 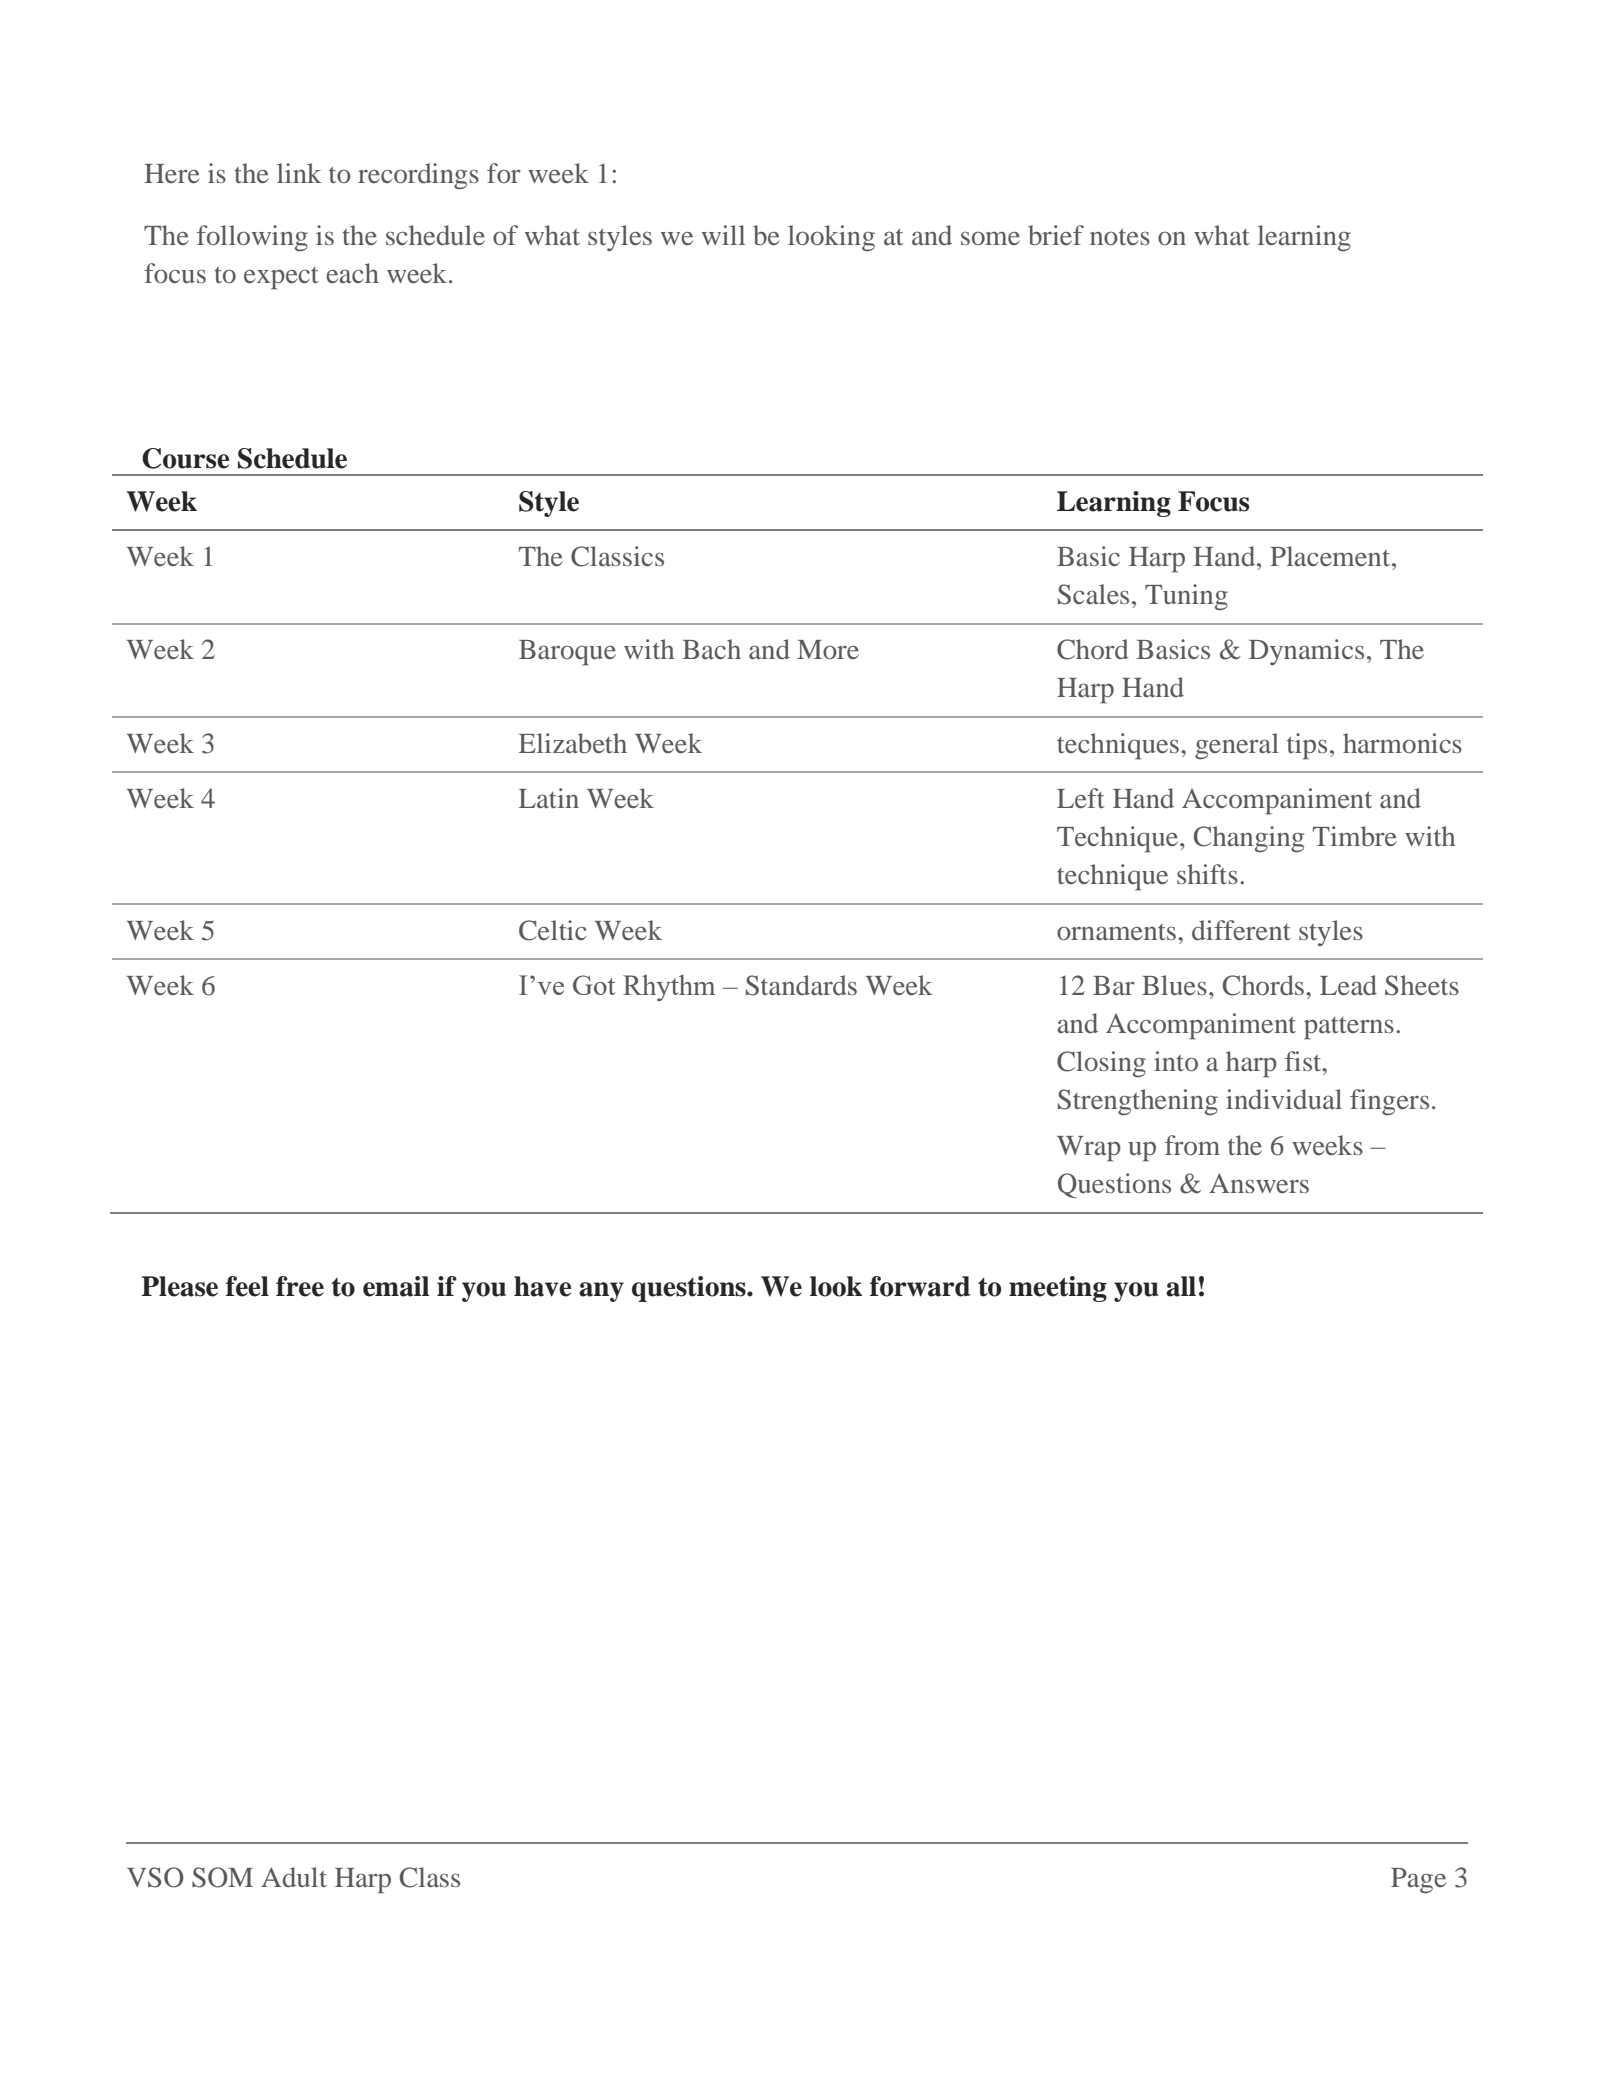 I want to click on Dynamics, so click(x=1306, y=652).
